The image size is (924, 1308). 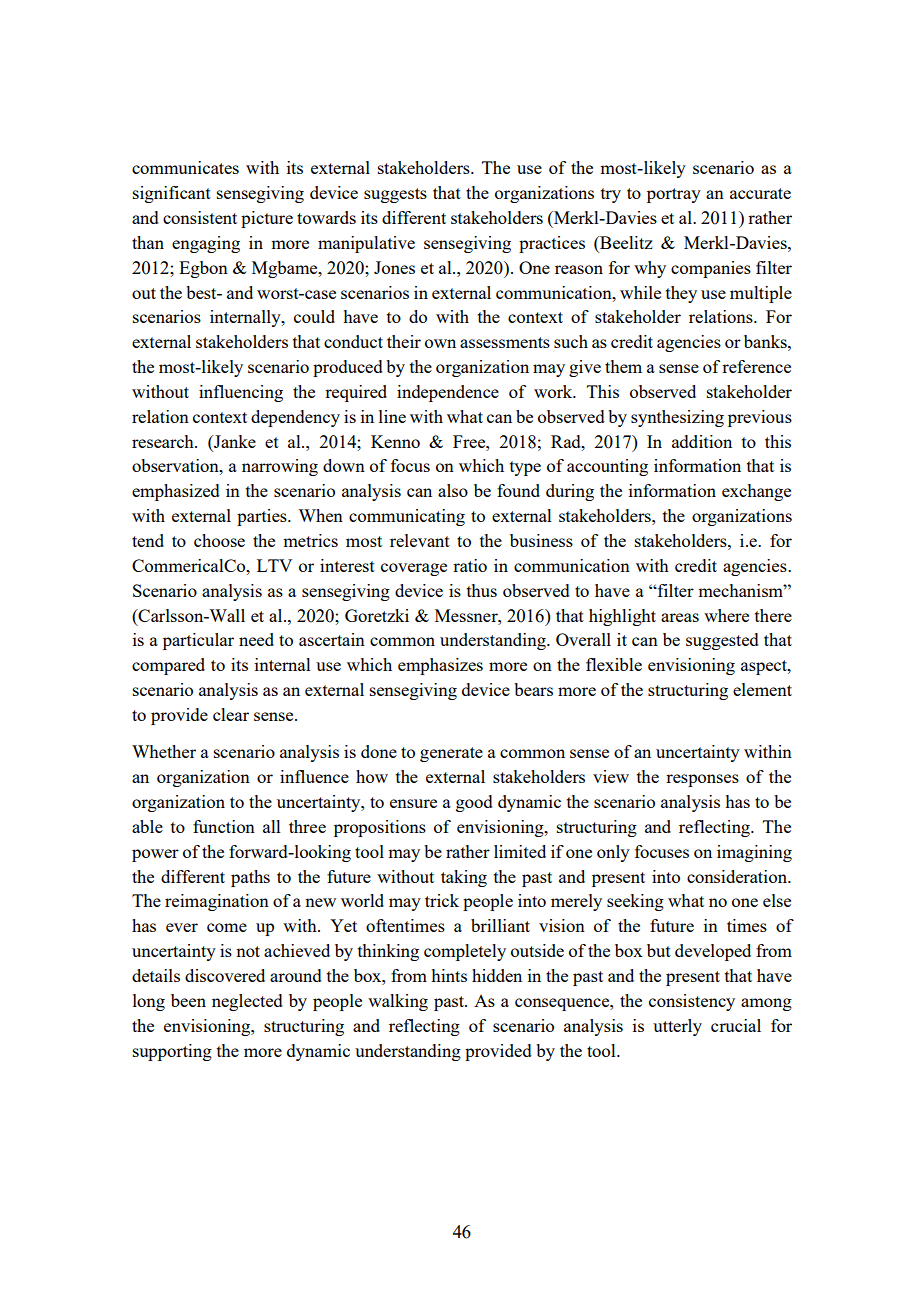 I want to click on exchange, so click(x=756, y=492).
